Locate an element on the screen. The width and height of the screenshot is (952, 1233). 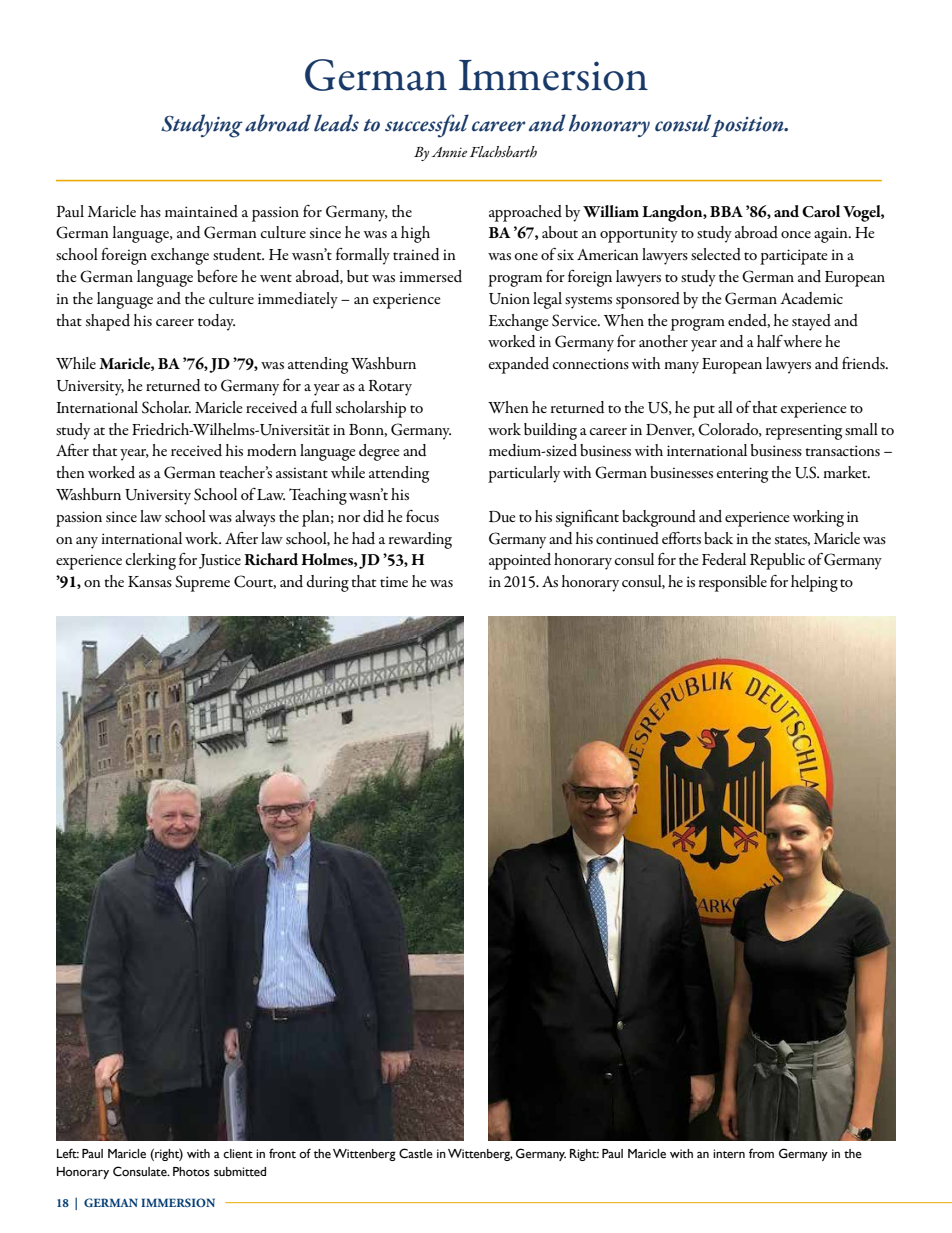
time is located at coordinates (394, 581).
